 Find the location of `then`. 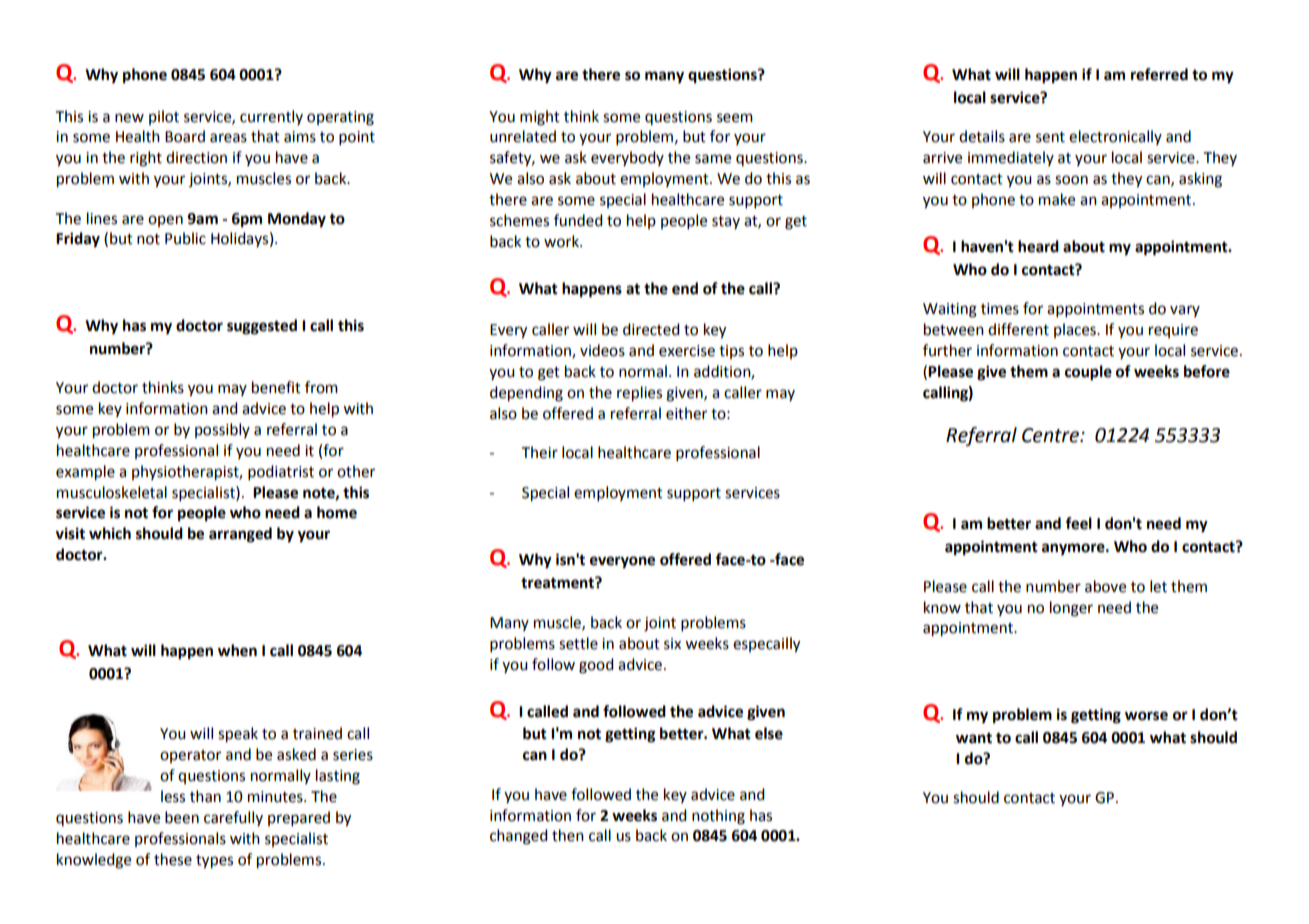

then is located at coordinates (568, 835).
